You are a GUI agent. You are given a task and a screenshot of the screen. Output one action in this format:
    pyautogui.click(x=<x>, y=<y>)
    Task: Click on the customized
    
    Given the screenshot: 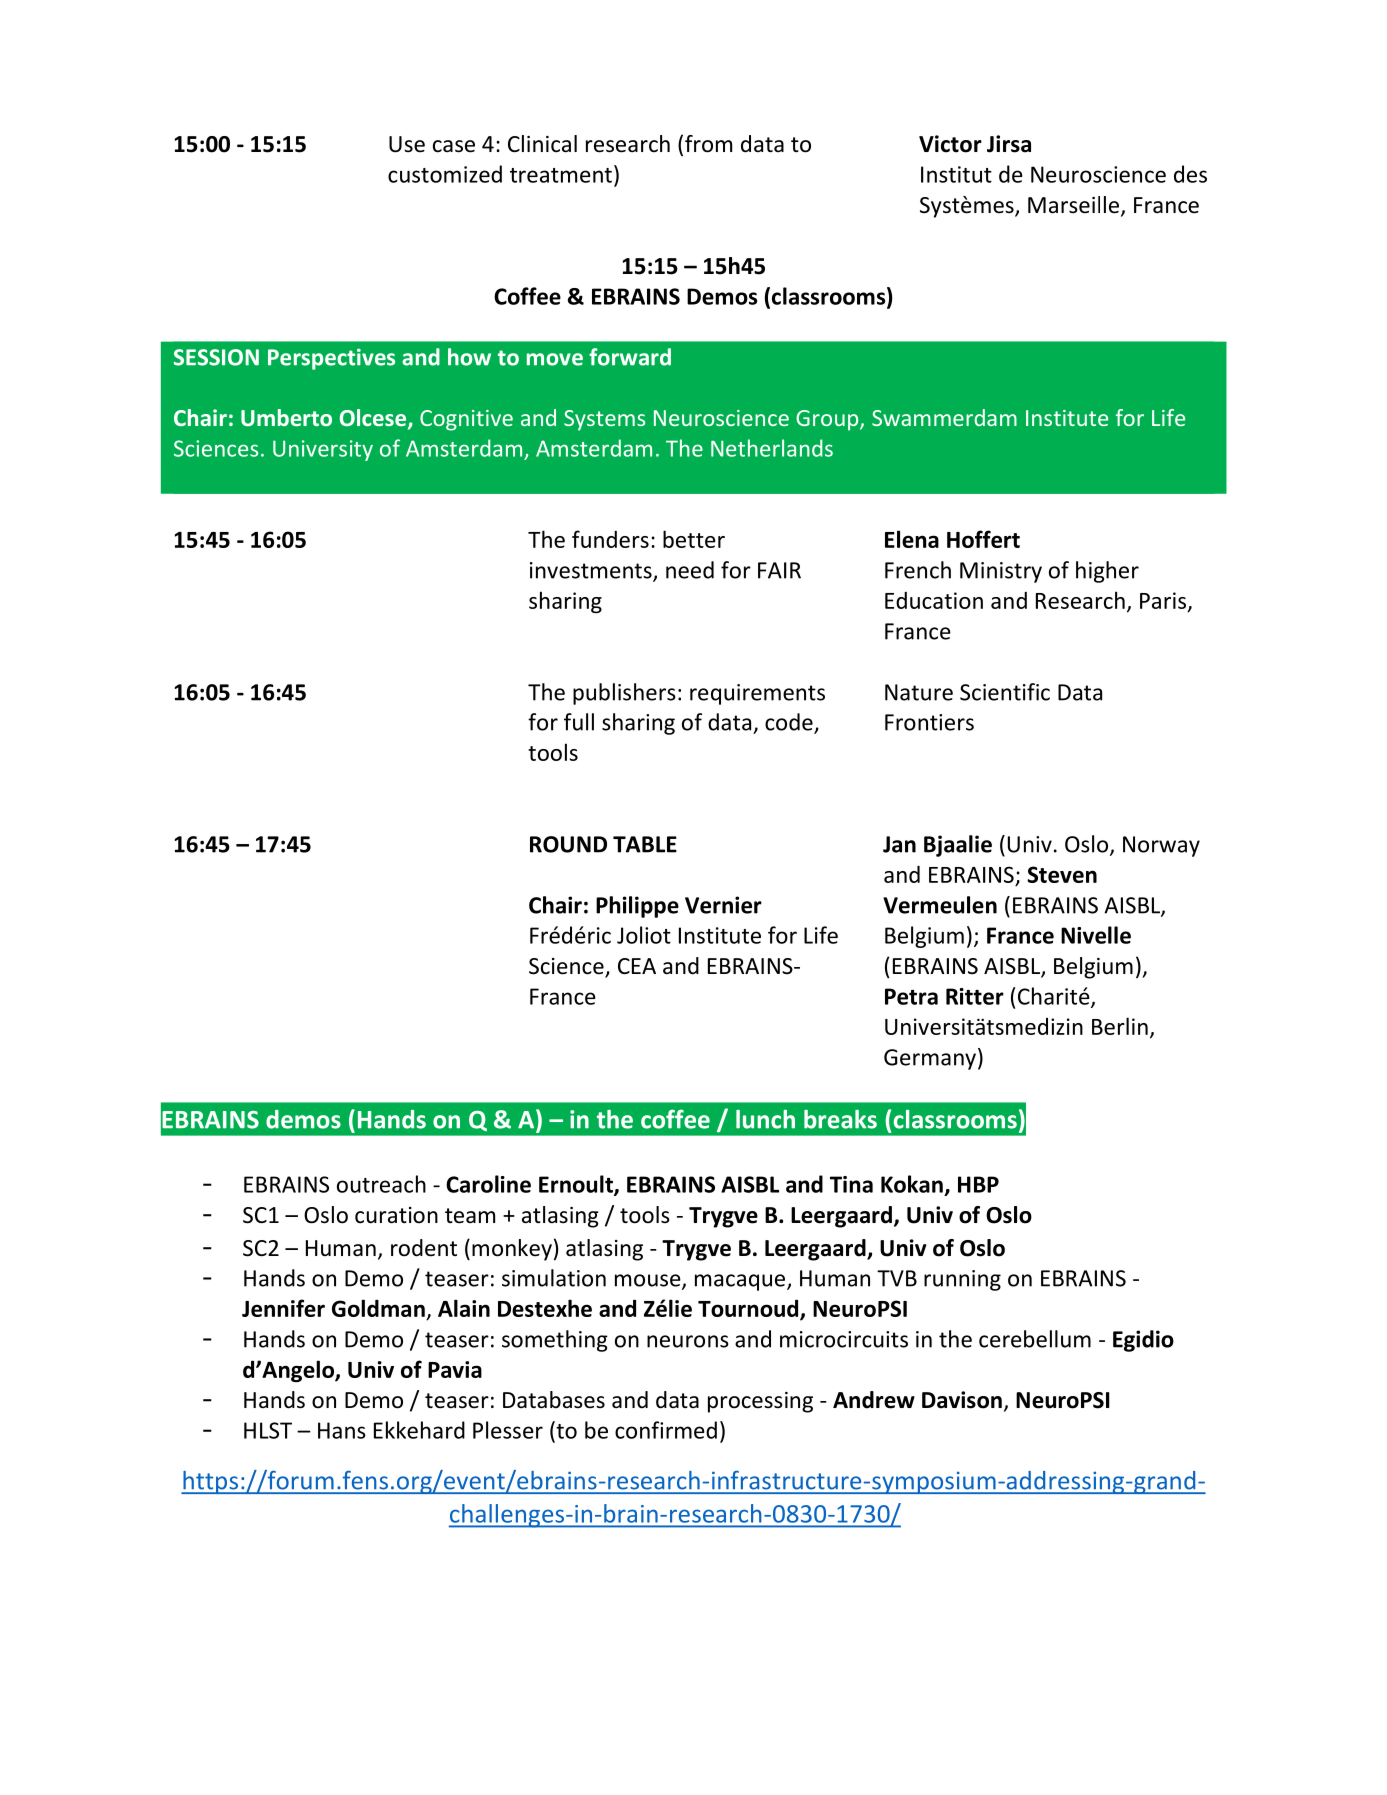 What is the action you would take?
    pyautogui.click(x=445, y=174)
